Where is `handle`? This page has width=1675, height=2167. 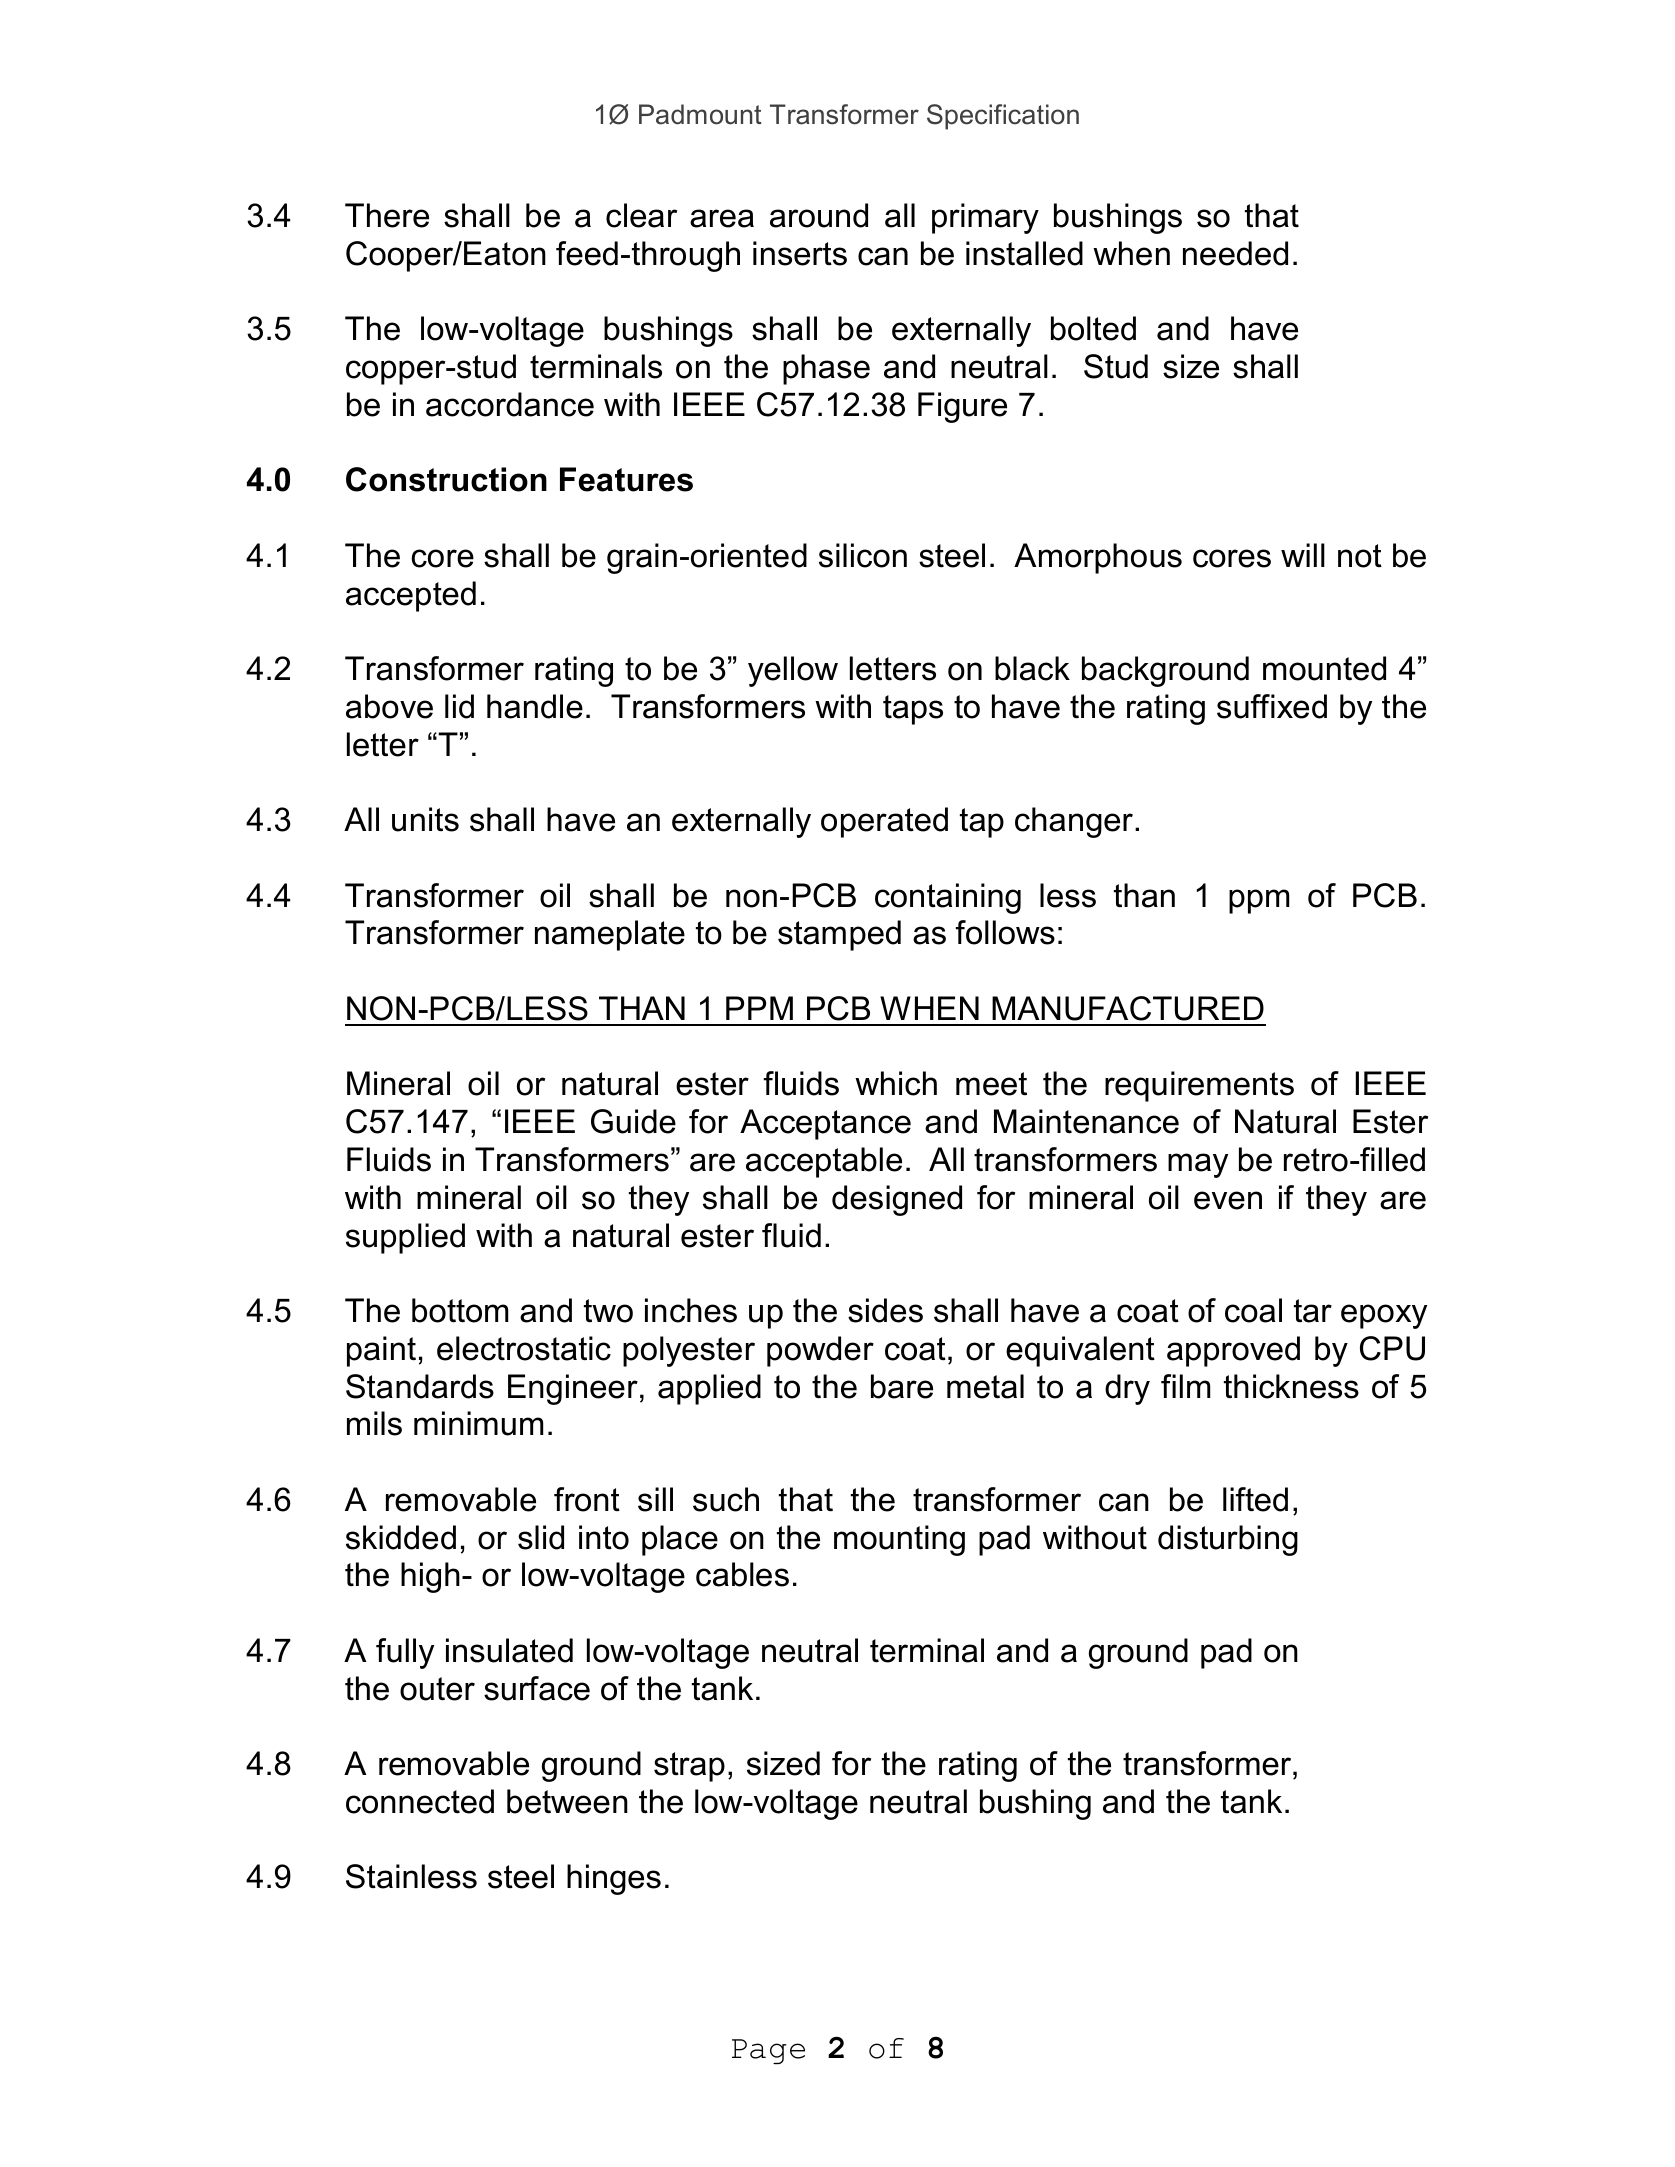 handle is located at coordinates (535, 706).
